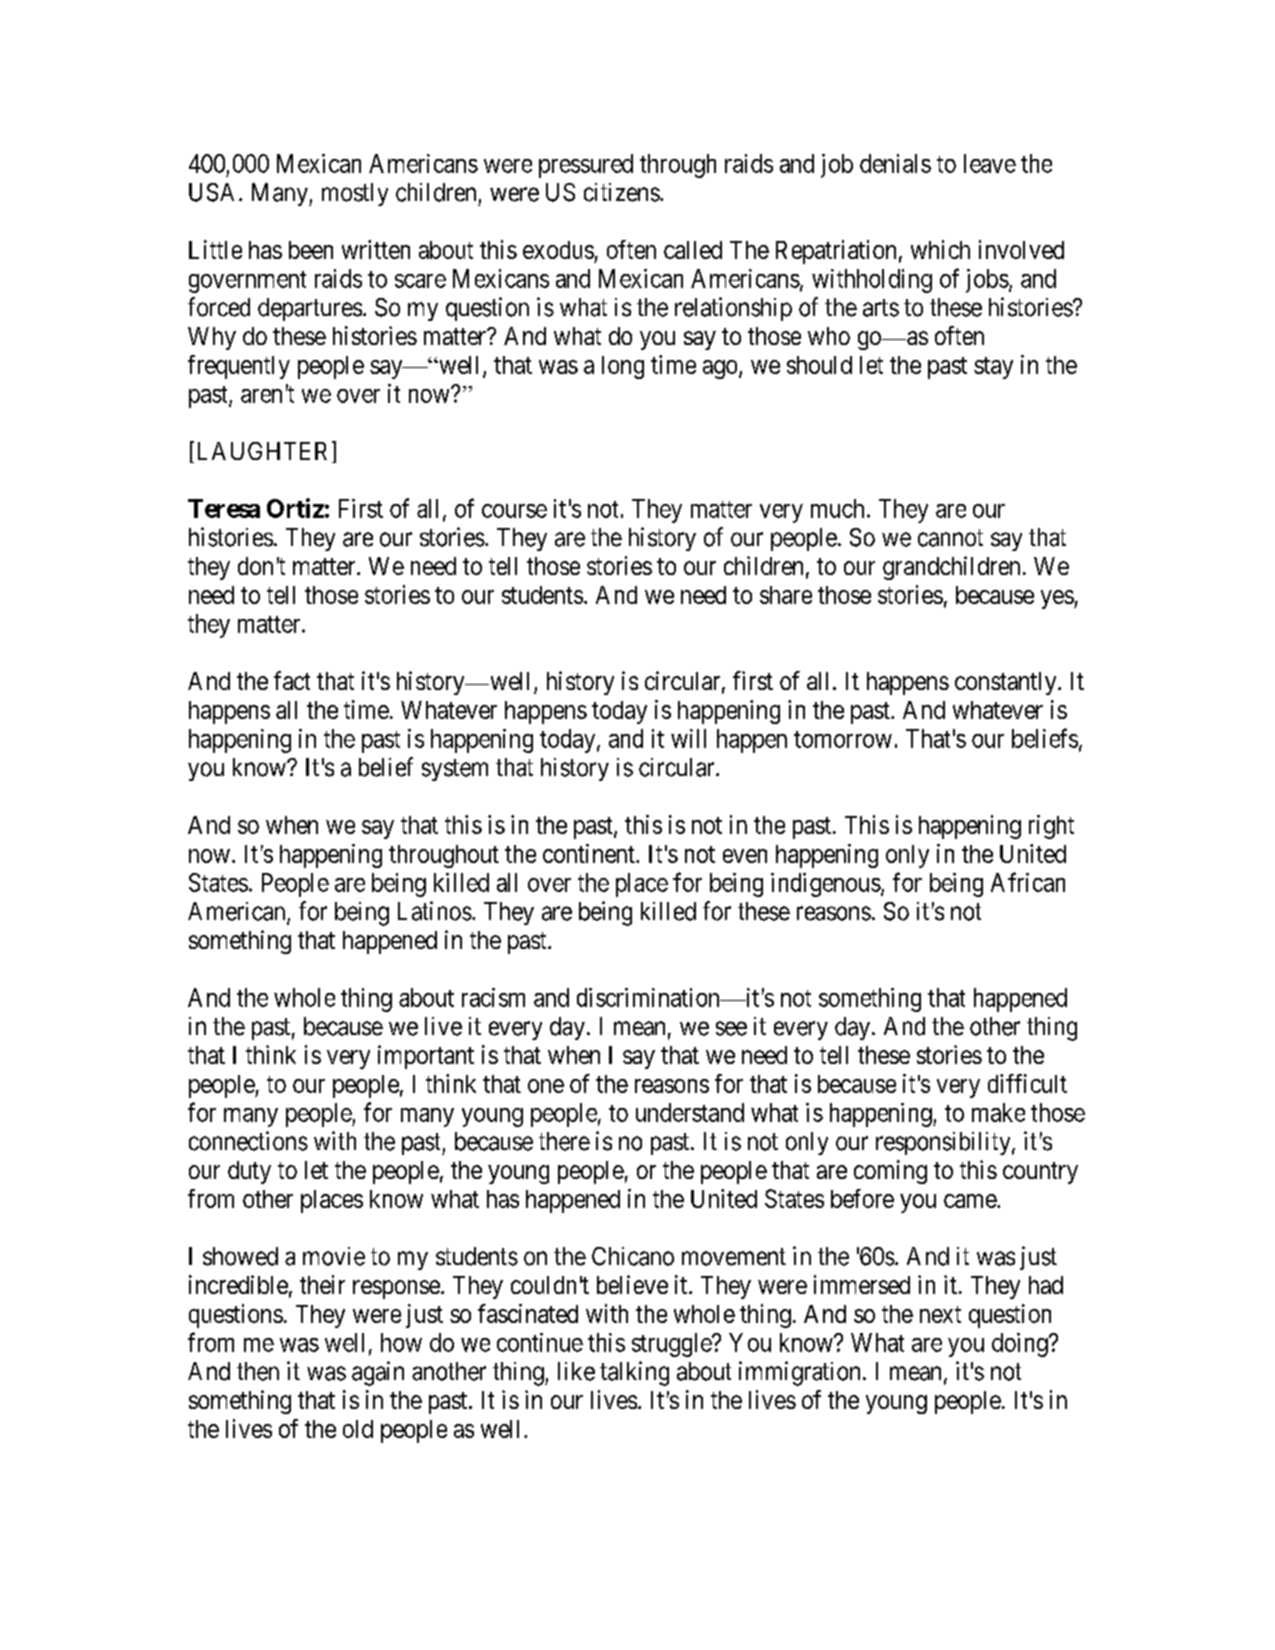 The image size is (1275, 1650). I want to click on cannot, so click(950, 538).
